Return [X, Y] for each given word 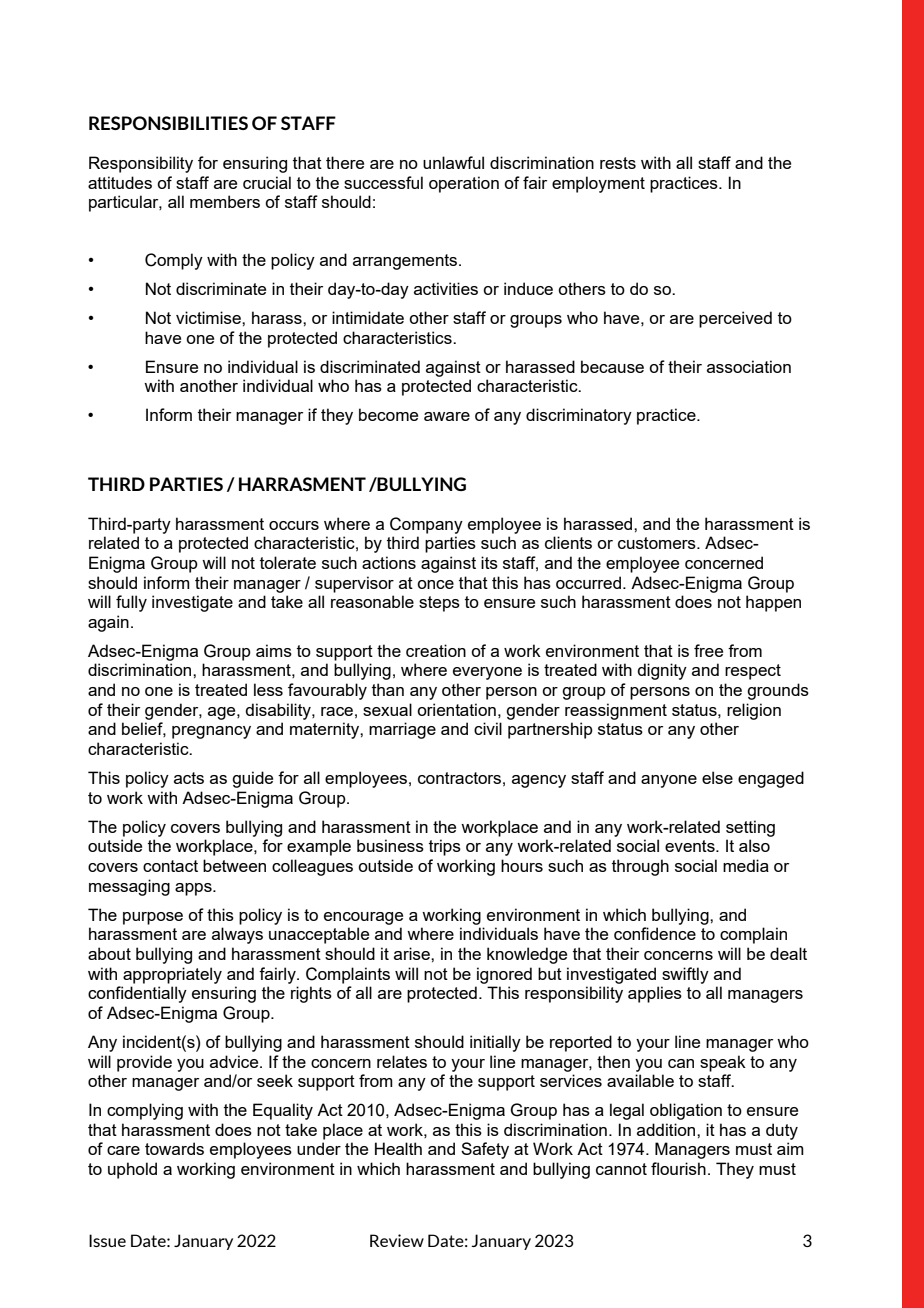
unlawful [453, 162]
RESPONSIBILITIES [168, 123]
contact [170, 866]
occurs [294, 525]
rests [618, 163]
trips [445, 847]
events [691, 846]
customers [658, 543]
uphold [132, 1170]
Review [397, 1240]
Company [426, 525]
